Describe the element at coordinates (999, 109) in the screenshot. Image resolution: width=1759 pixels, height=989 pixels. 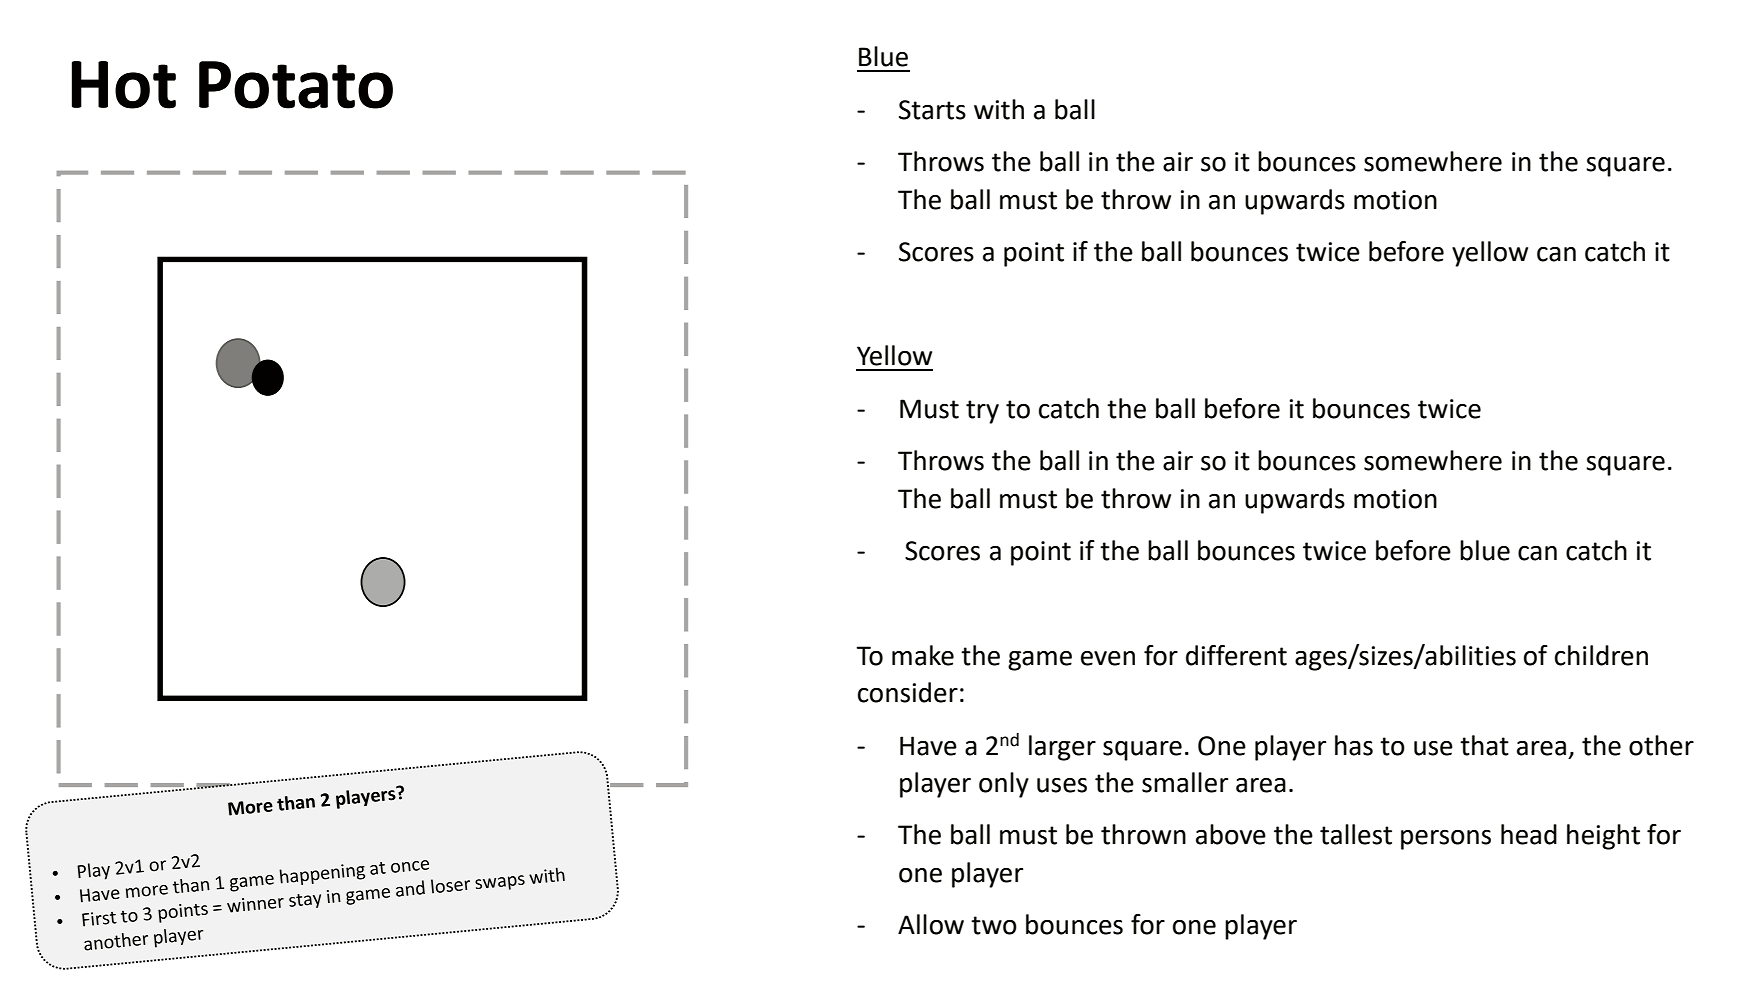
I see `with` at that location.
